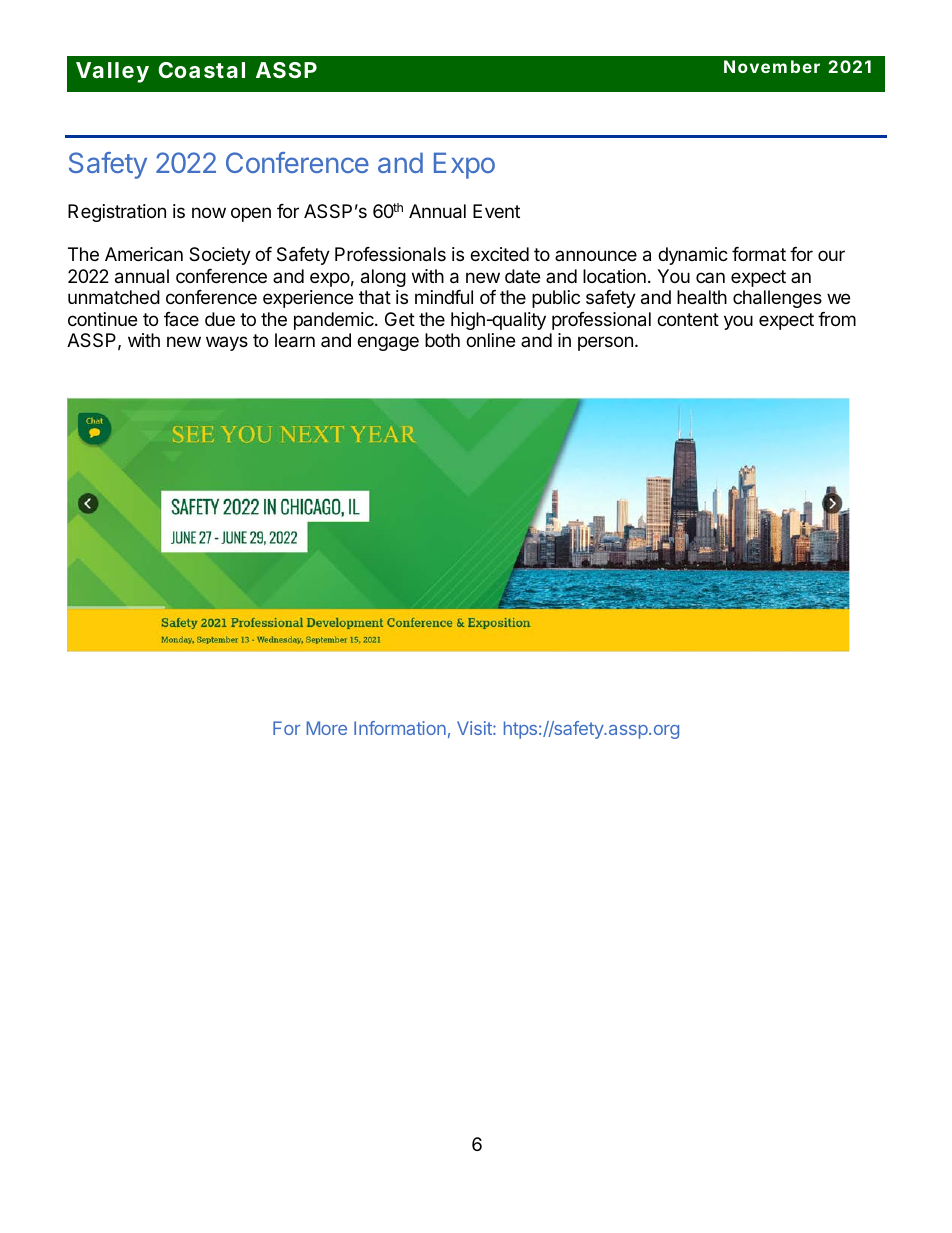 The image size is (952, 1233). I want to click on engage, so click(388, 343).
